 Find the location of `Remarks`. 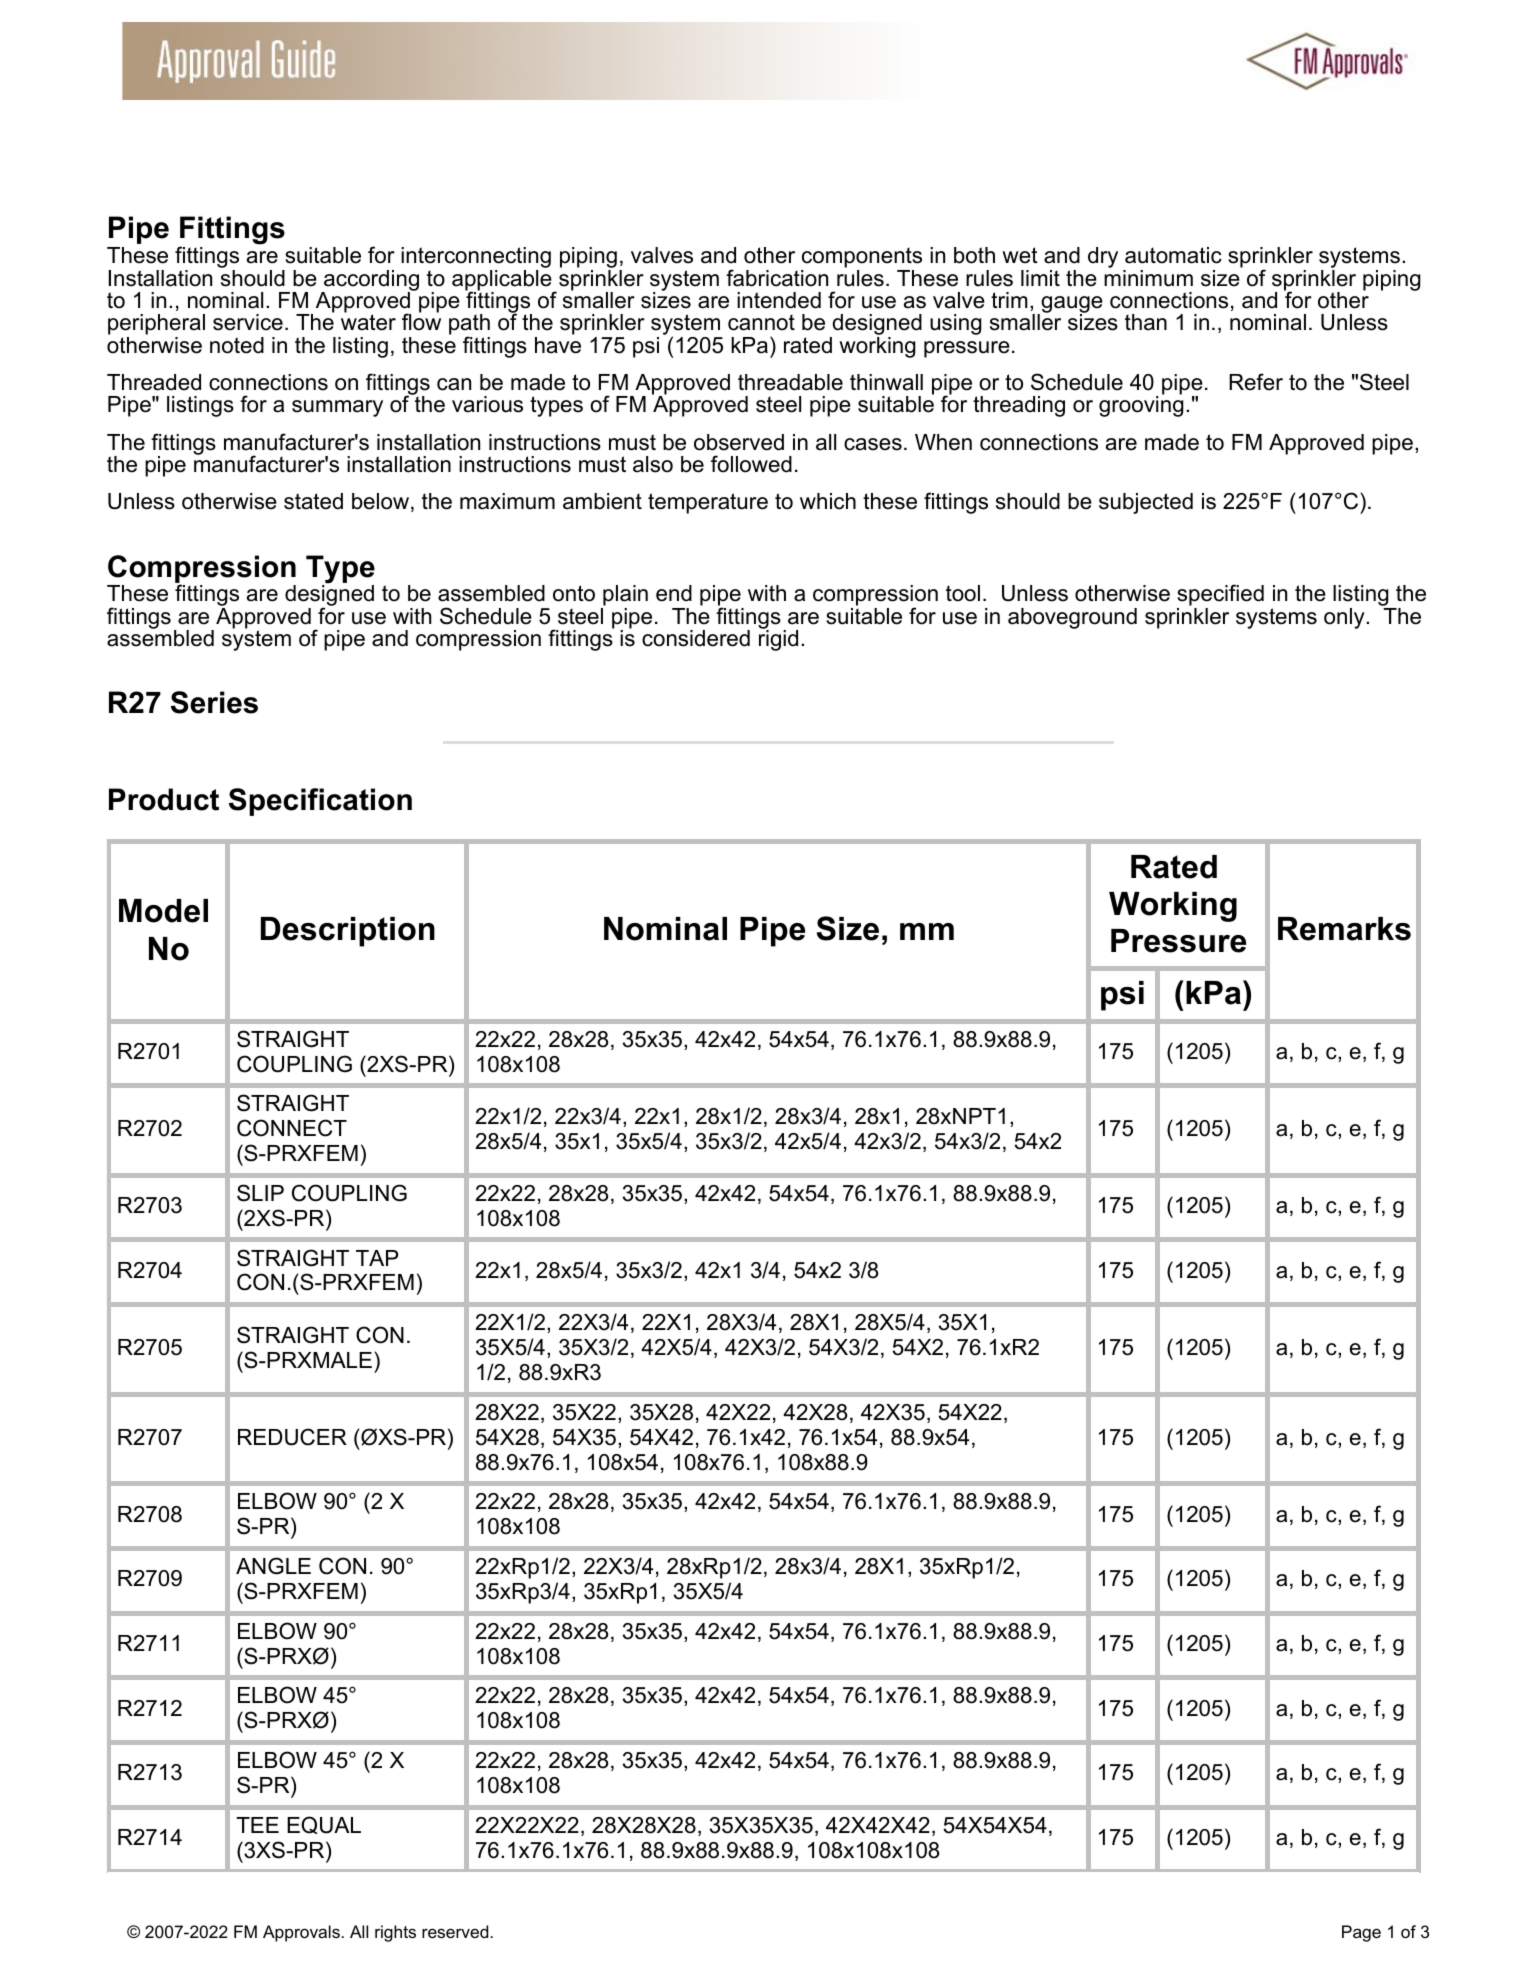

Remarks is located at coordinates (1344, 929).
